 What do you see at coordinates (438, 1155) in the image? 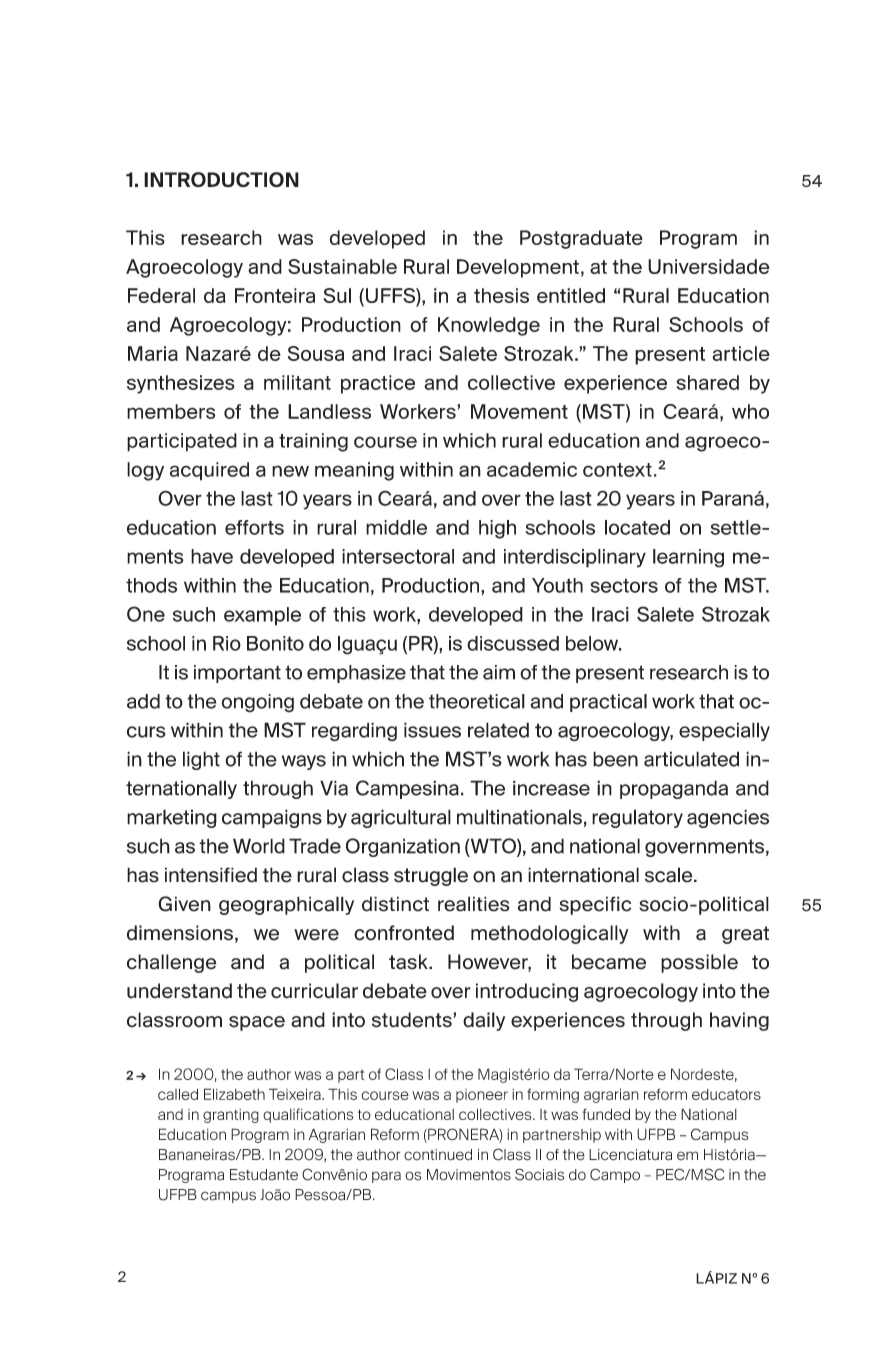
I see `continued` at bounding box center [438, 1155].
